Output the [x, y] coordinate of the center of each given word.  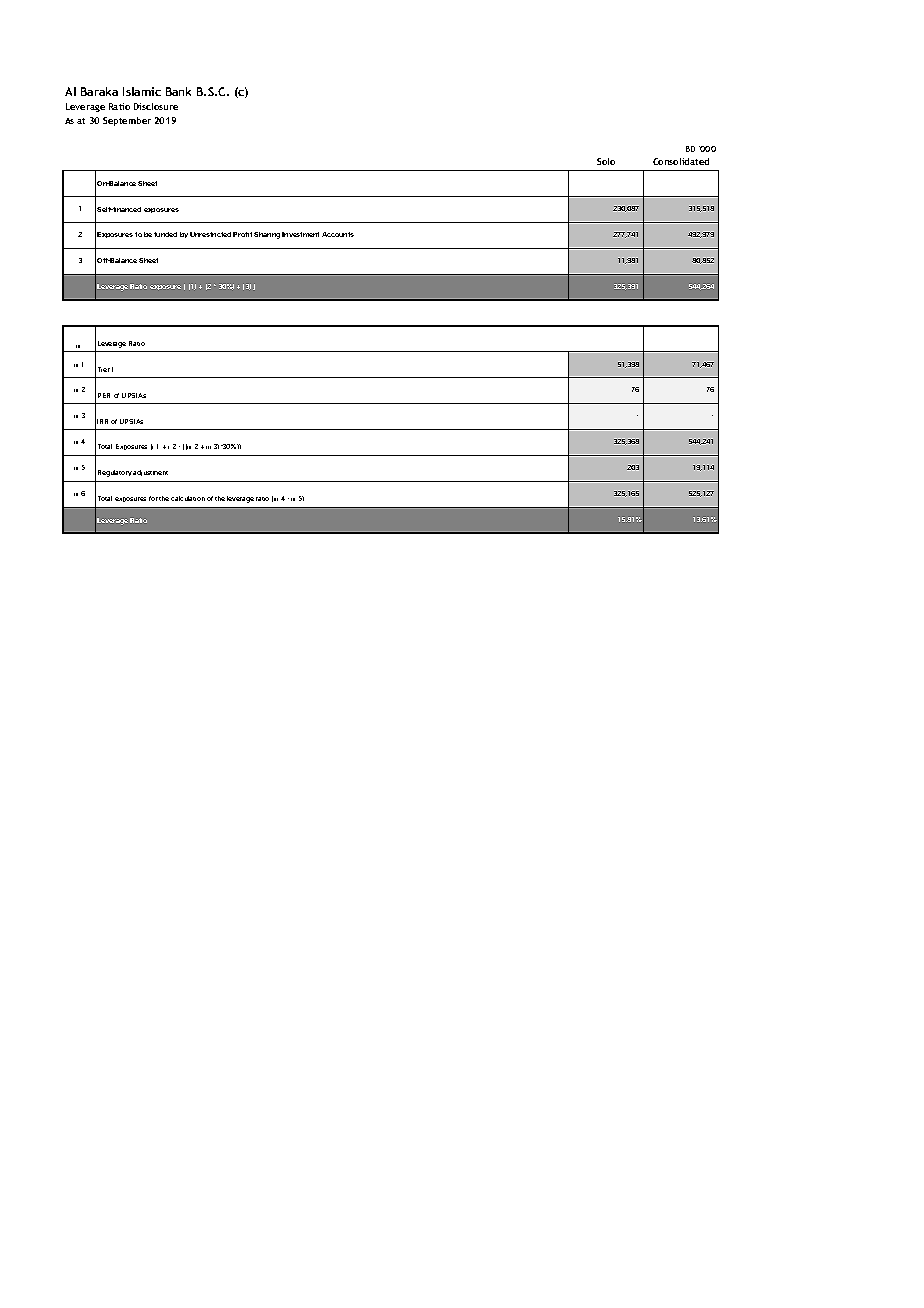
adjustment [150, 473]
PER [104, 395]
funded [165, 234]
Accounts [338, 234]
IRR [102, 421]
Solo [606, 161]
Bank [178, 91]
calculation [188, 498]
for [153, 498]
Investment [300, 234]
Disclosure [156, 106]
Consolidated [681, 161]
